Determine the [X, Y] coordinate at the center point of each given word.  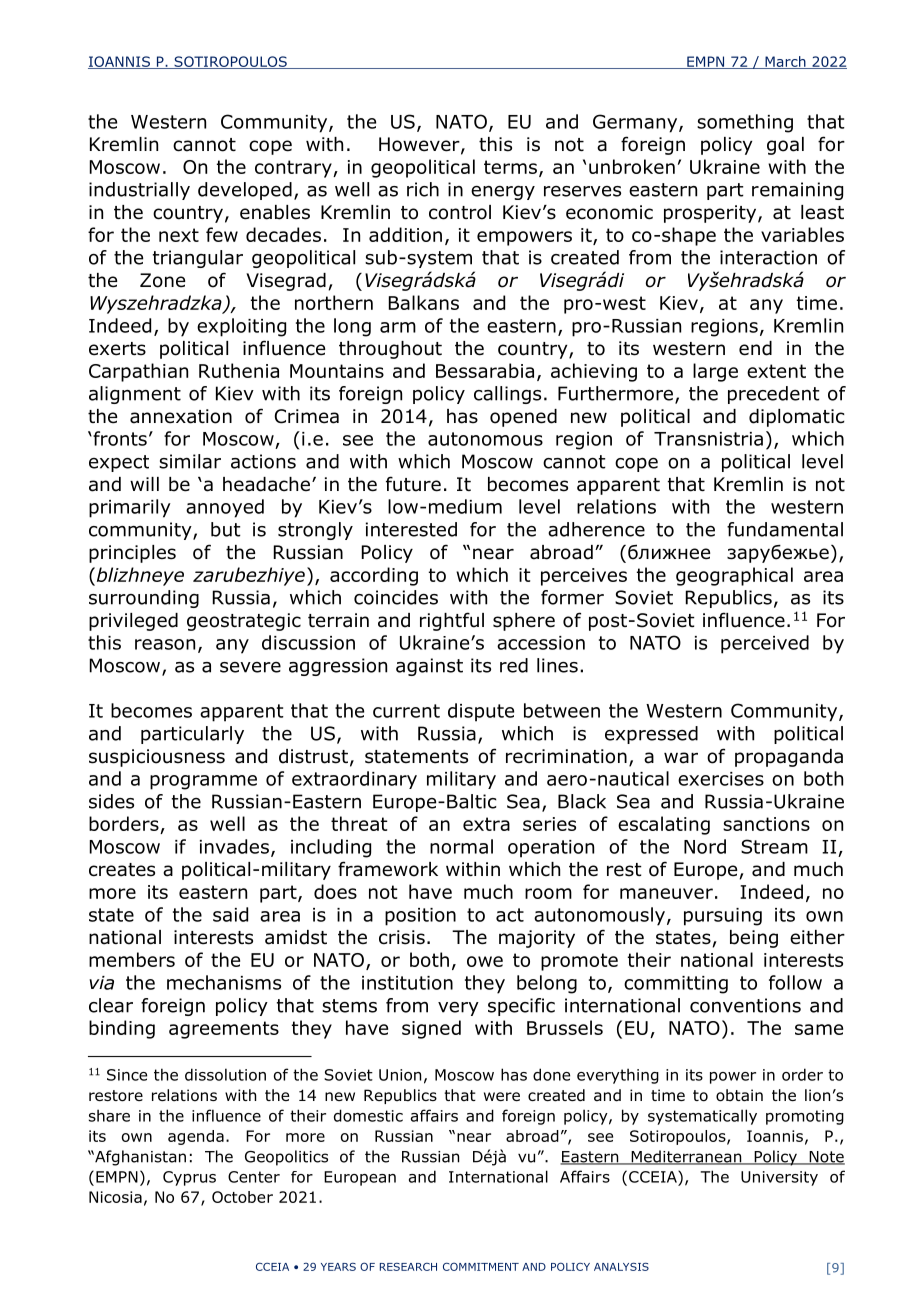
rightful [452, 621]
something [745, 123]
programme [203, 782]
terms [510, 167]
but [226, 529]
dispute [481, 712]
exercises [721, 779]
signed [431, 1029]
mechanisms [224, 982]
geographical [734, 576]
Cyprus [189, 1178]
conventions [745, 1005]
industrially [139, 191]
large [715, 372]
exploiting [241, 327]
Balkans [424, 302]
